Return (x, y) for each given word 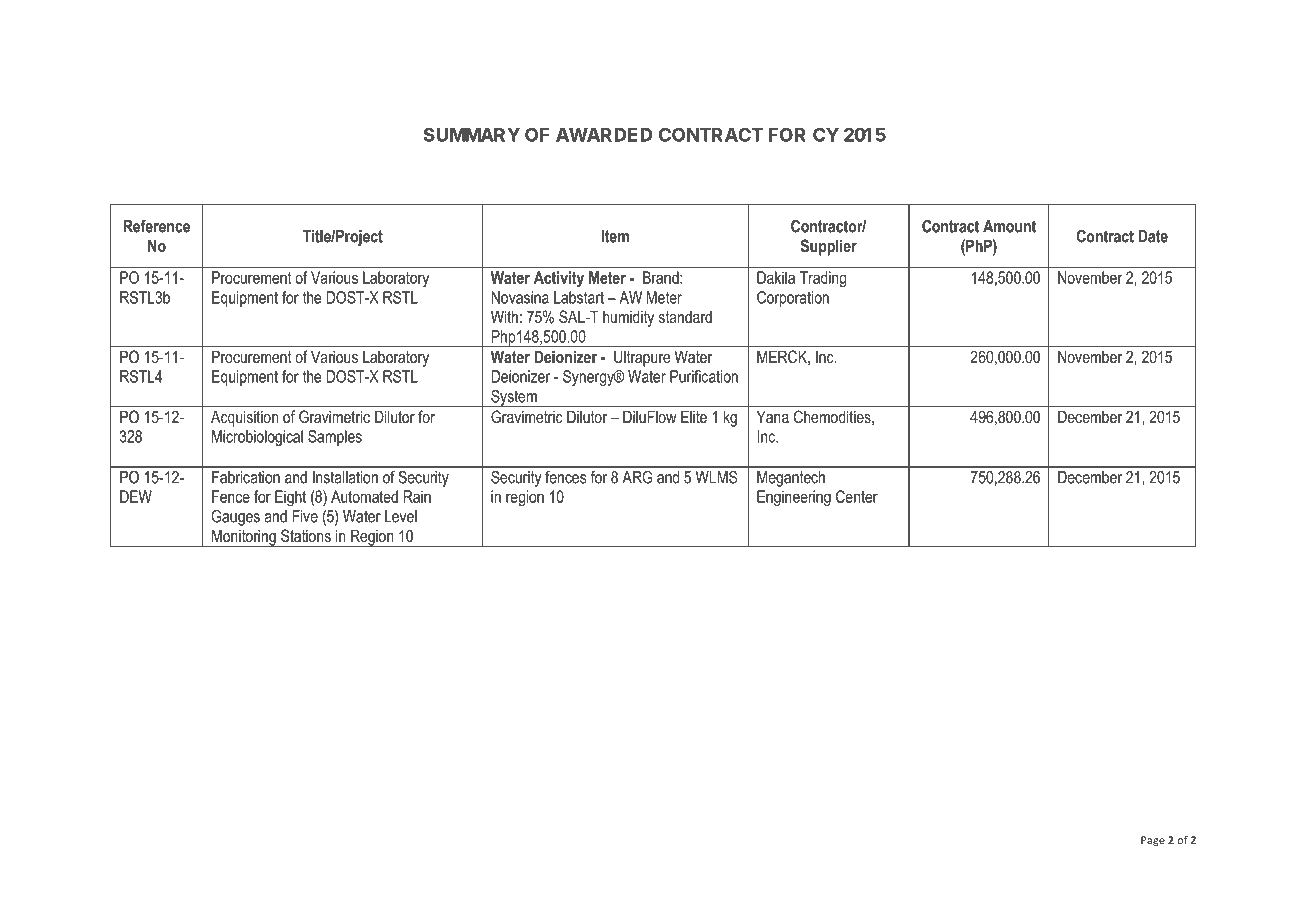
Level (401, 516)
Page (1153, 841)
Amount (1009, 226)
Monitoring (244, 538)
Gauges (236, 518)
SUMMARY (472, 135)
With (504, 316)
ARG (637, 477)
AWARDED (604, 135)
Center (857, 496)
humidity (628, 318)
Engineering (794, 498)
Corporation (793, 299)
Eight (290, 498)
